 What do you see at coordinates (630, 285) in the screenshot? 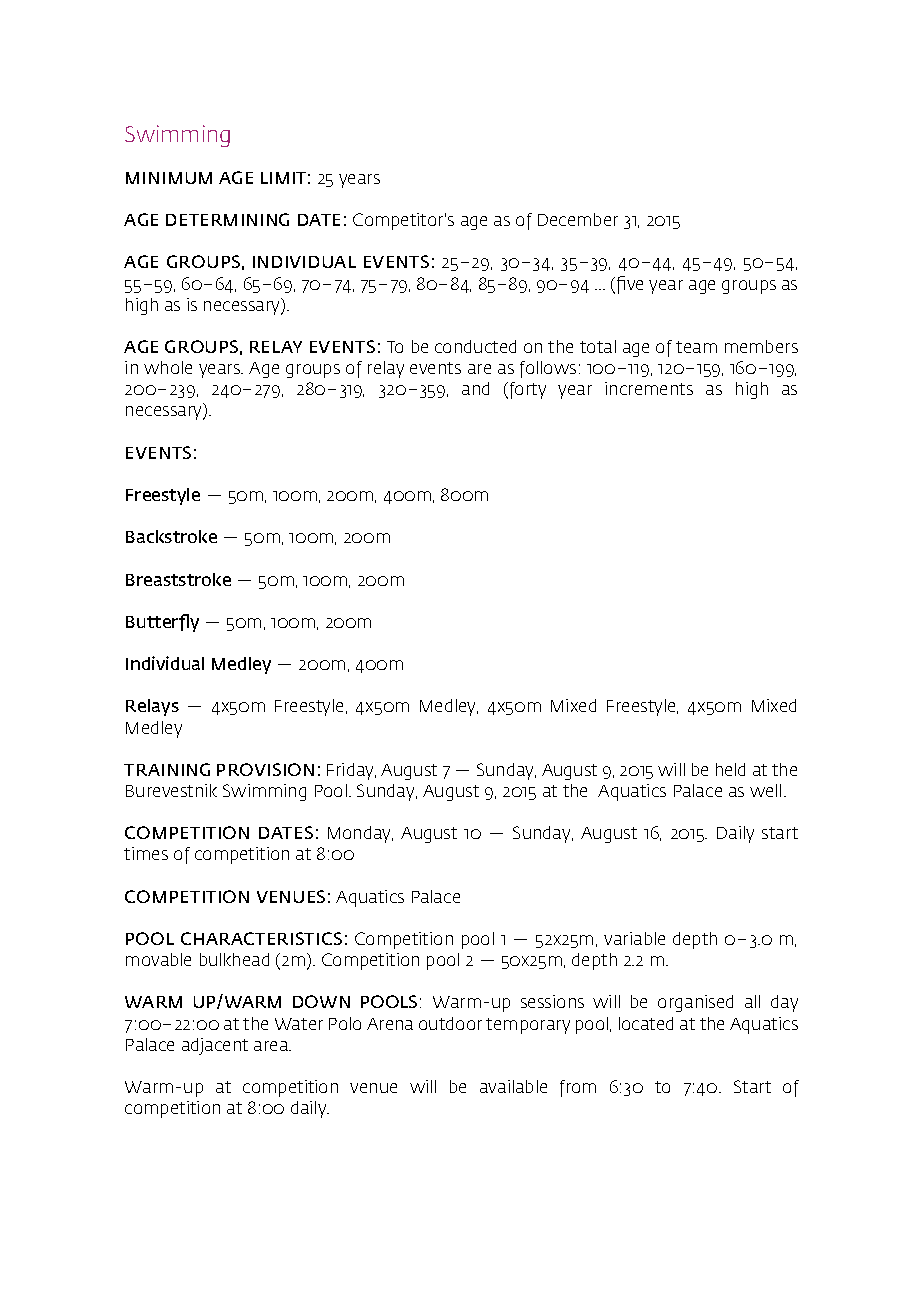
I see `five` at bounding box center [630, 285].
